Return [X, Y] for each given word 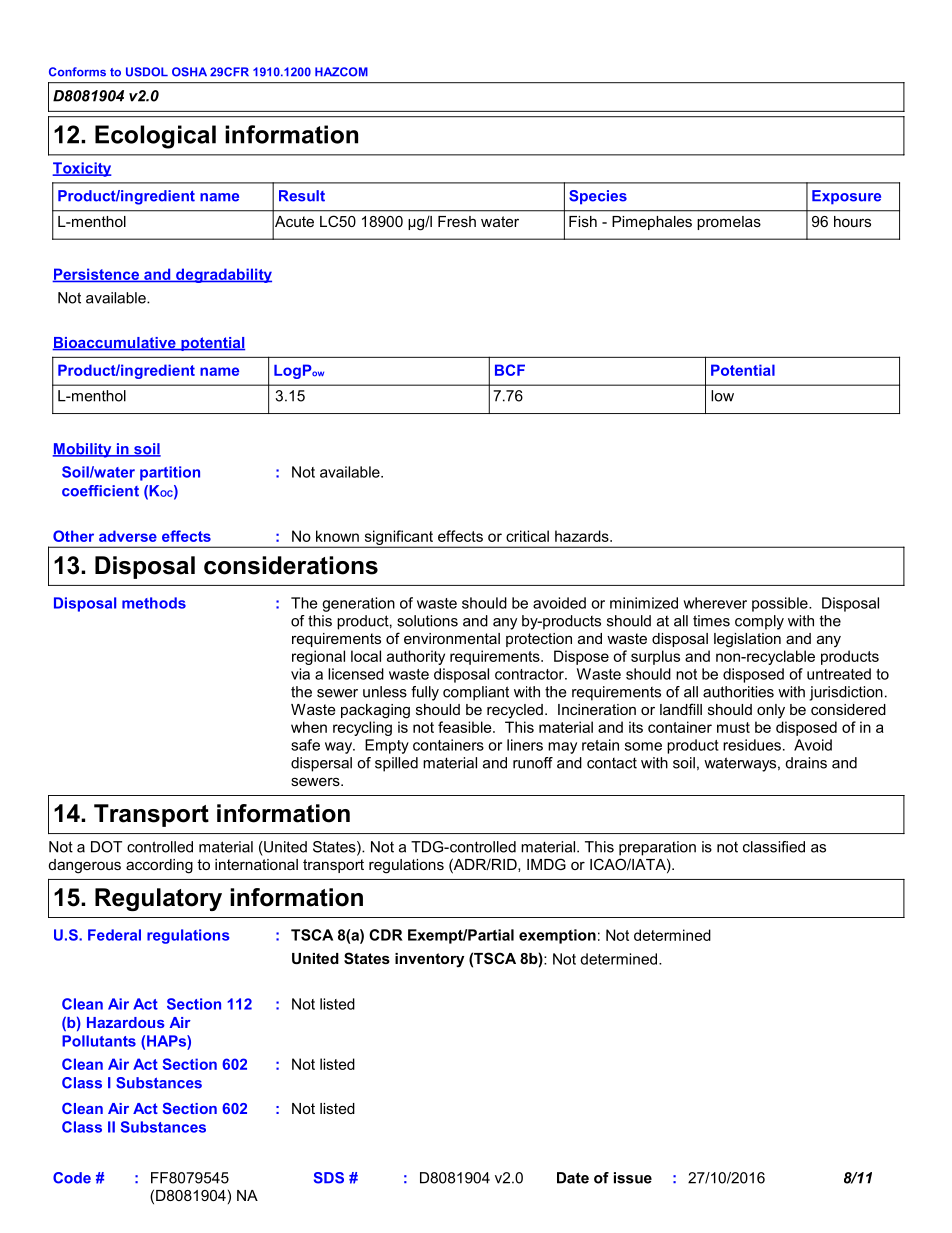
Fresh [457, 221]
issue [633, 1178]
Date [573, 1178]
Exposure [846, 197]
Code [72, 1178]
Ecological [155, 137]
